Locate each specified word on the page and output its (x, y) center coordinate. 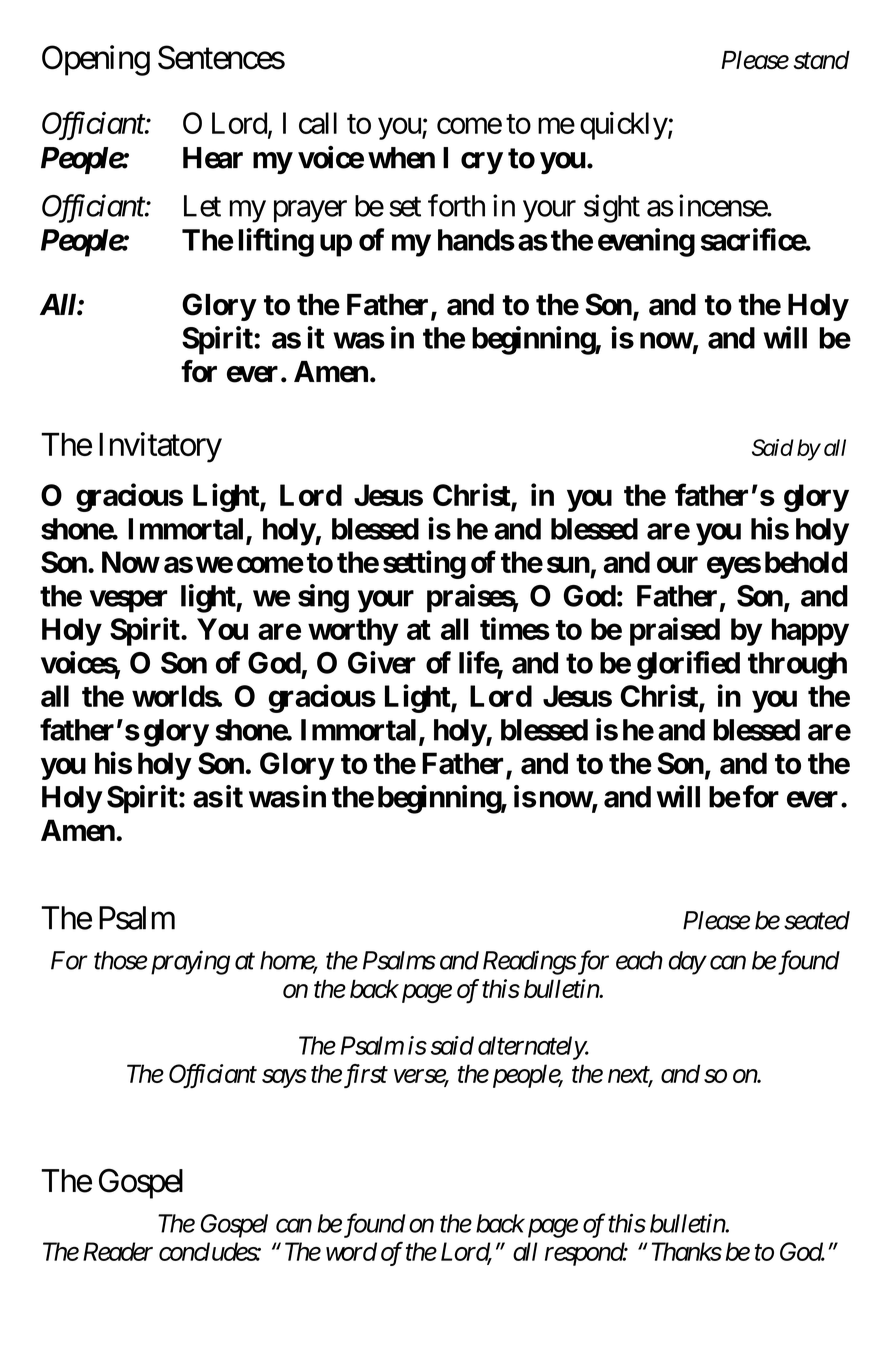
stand (821, 60)
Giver (382, 662)
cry (482, 163)
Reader (118, 1251)
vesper (129, 601)
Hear (213, 158)
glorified (688, 665)
